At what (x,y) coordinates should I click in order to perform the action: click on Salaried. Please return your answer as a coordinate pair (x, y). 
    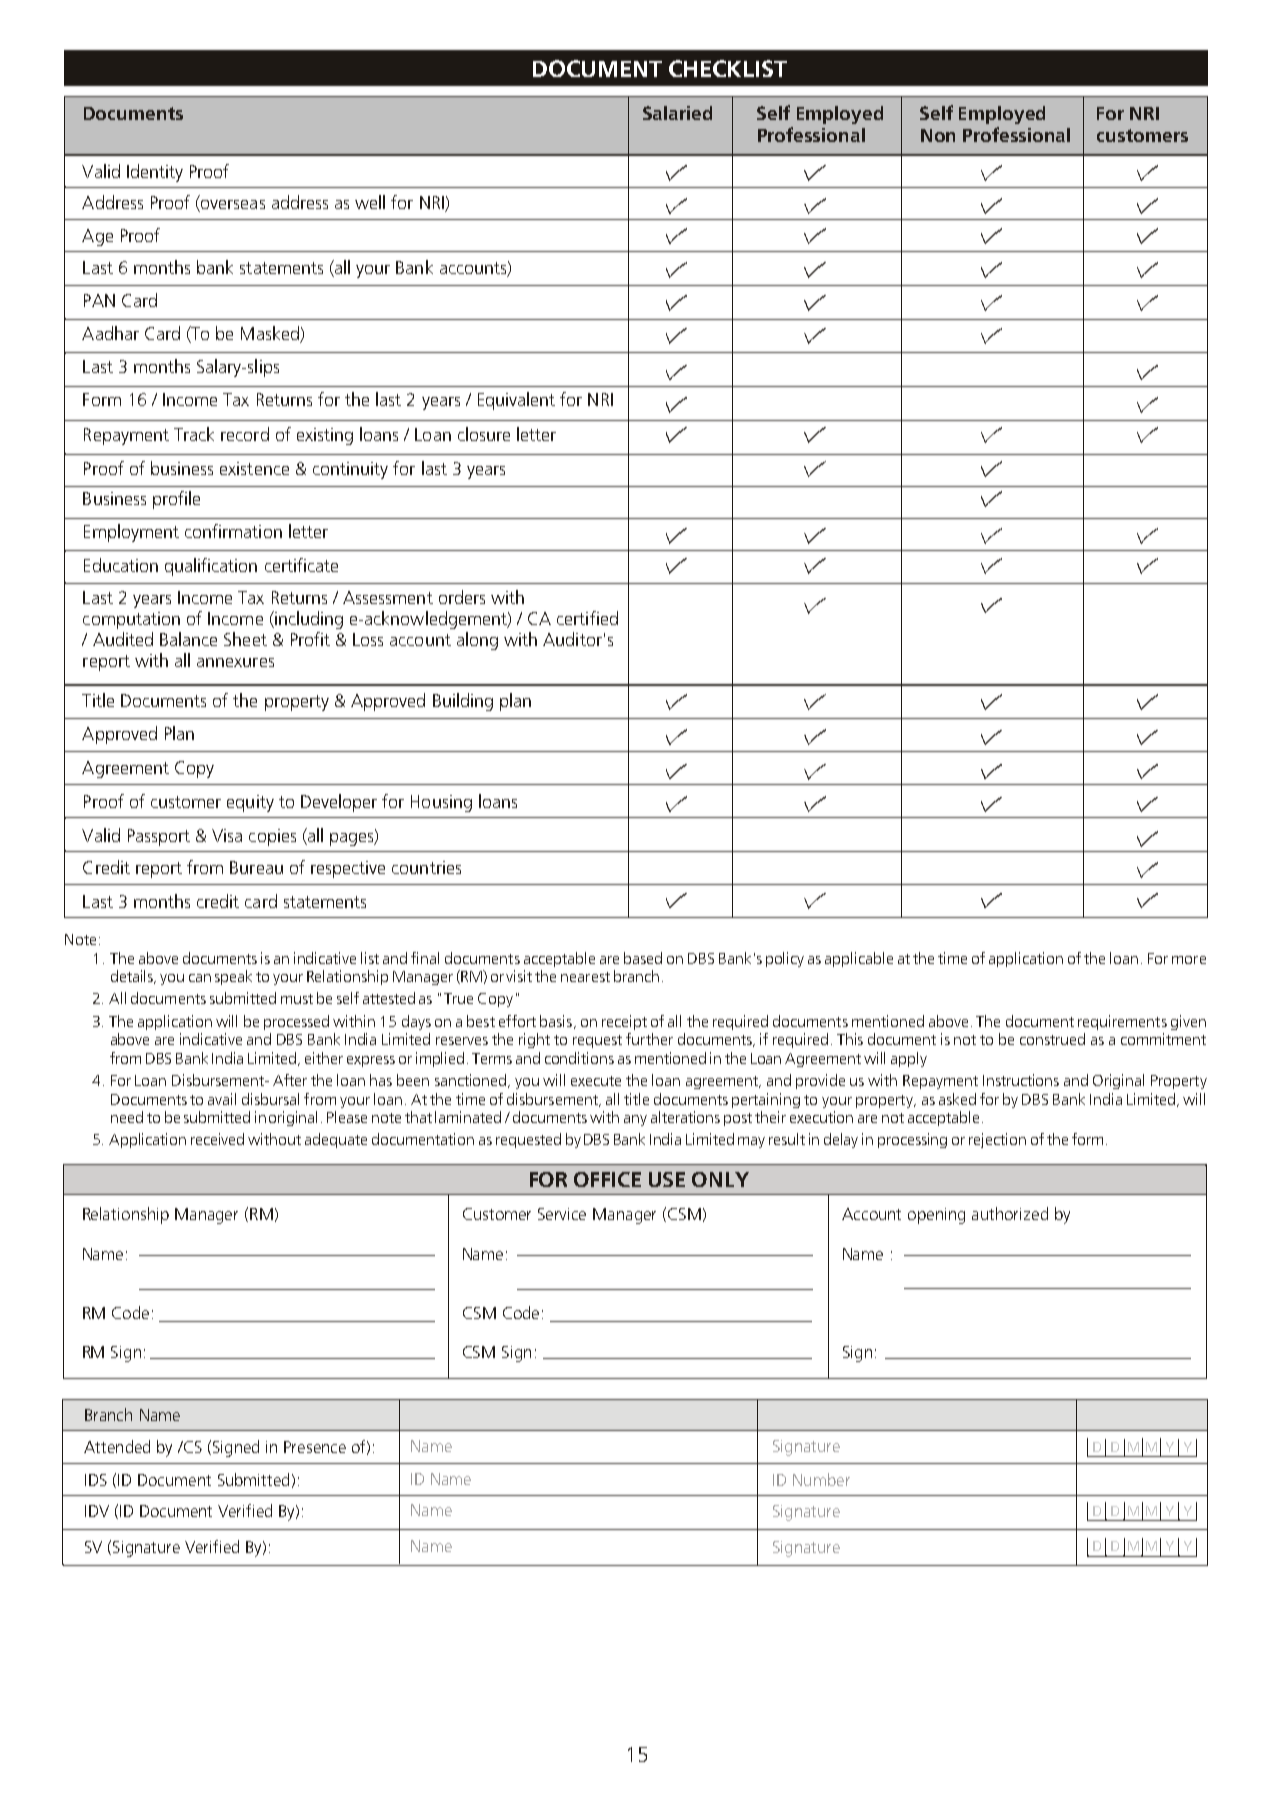
    Looking at the image, I should click on (677, 113).
